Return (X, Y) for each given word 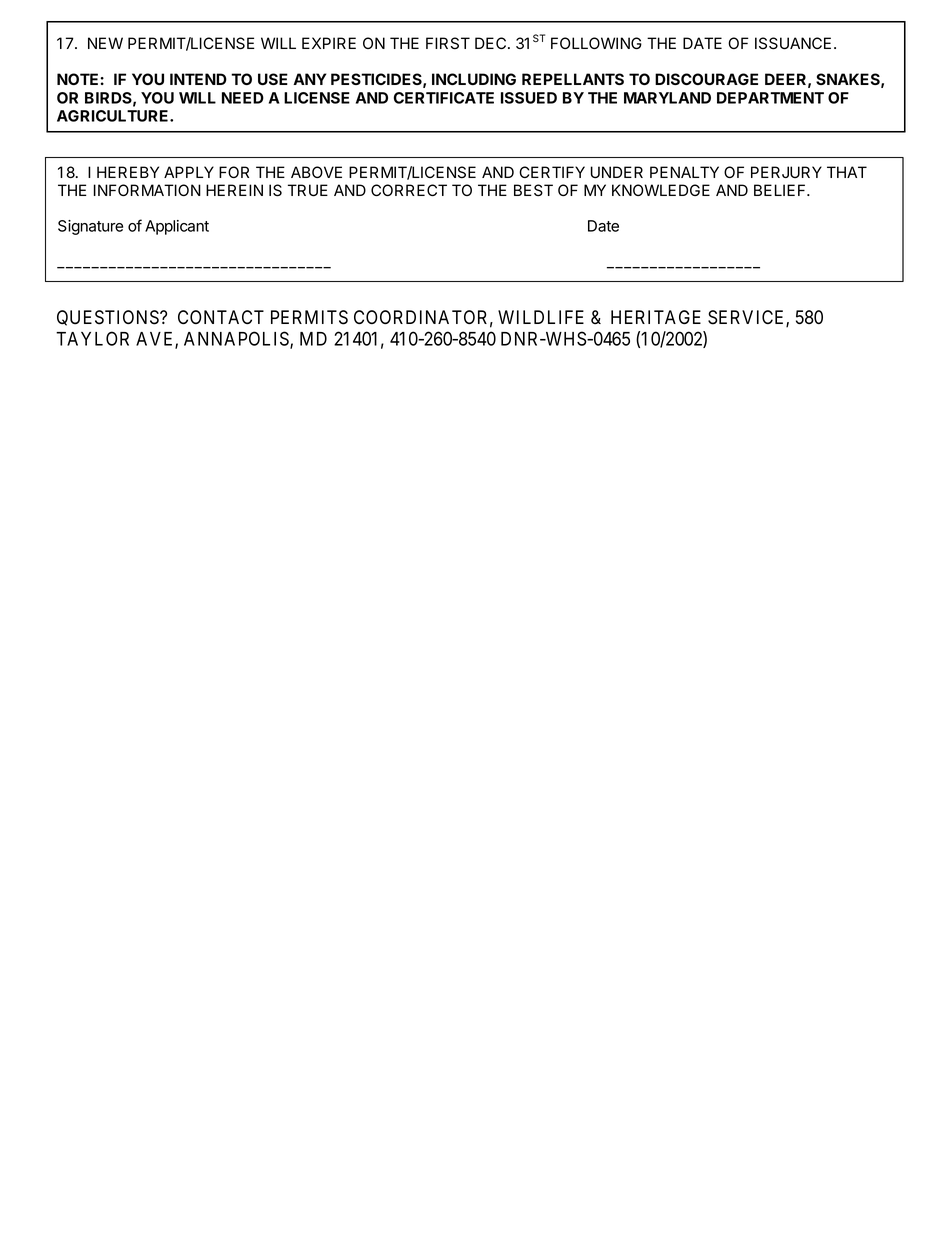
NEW (105, 43)
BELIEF (781, 190)
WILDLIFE (541, 317)
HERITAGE (656, 317)
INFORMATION (147, 190)
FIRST (448, 43)
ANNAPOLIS (237, 340)
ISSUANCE (793, 43)
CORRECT (409, 190)
